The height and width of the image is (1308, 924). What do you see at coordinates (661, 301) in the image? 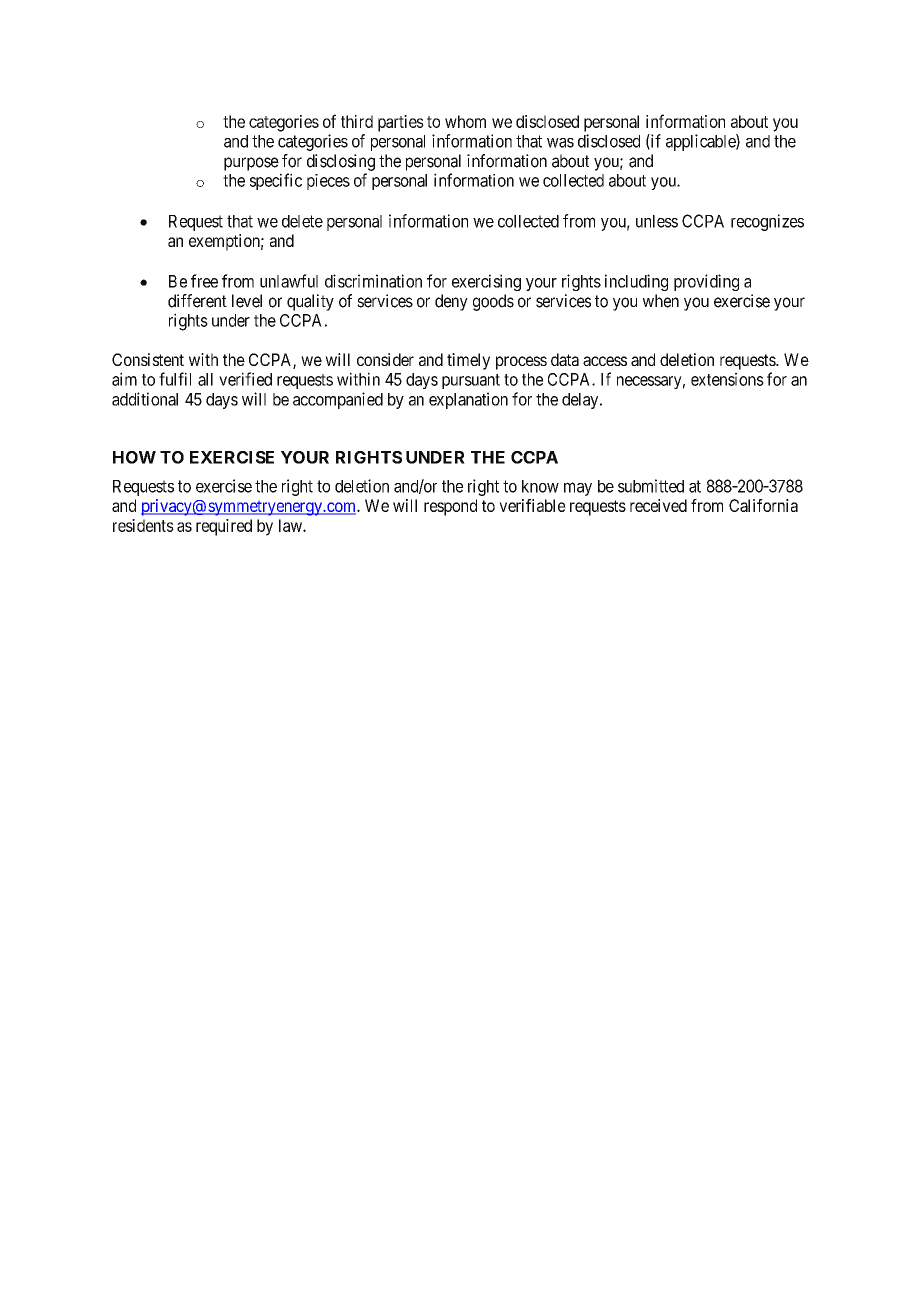
I see `when` at bounding box center [661, 301].
